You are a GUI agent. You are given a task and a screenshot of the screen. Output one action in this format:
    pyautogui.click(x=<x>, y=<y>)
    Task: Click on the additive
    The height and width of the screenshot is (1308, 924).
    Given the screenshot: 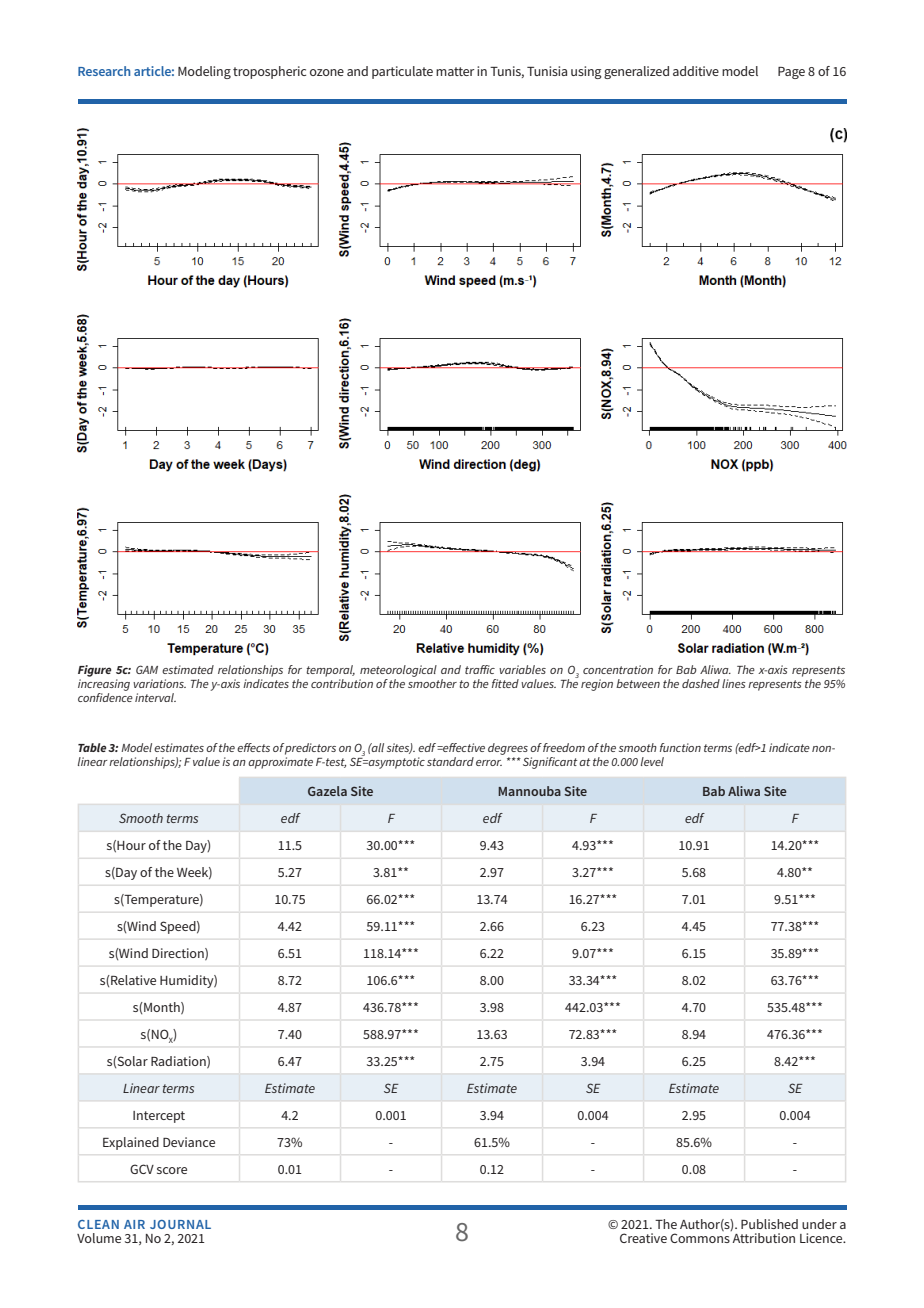 What is the action you would take?
    pyautogui.click(x=696, y=71)
